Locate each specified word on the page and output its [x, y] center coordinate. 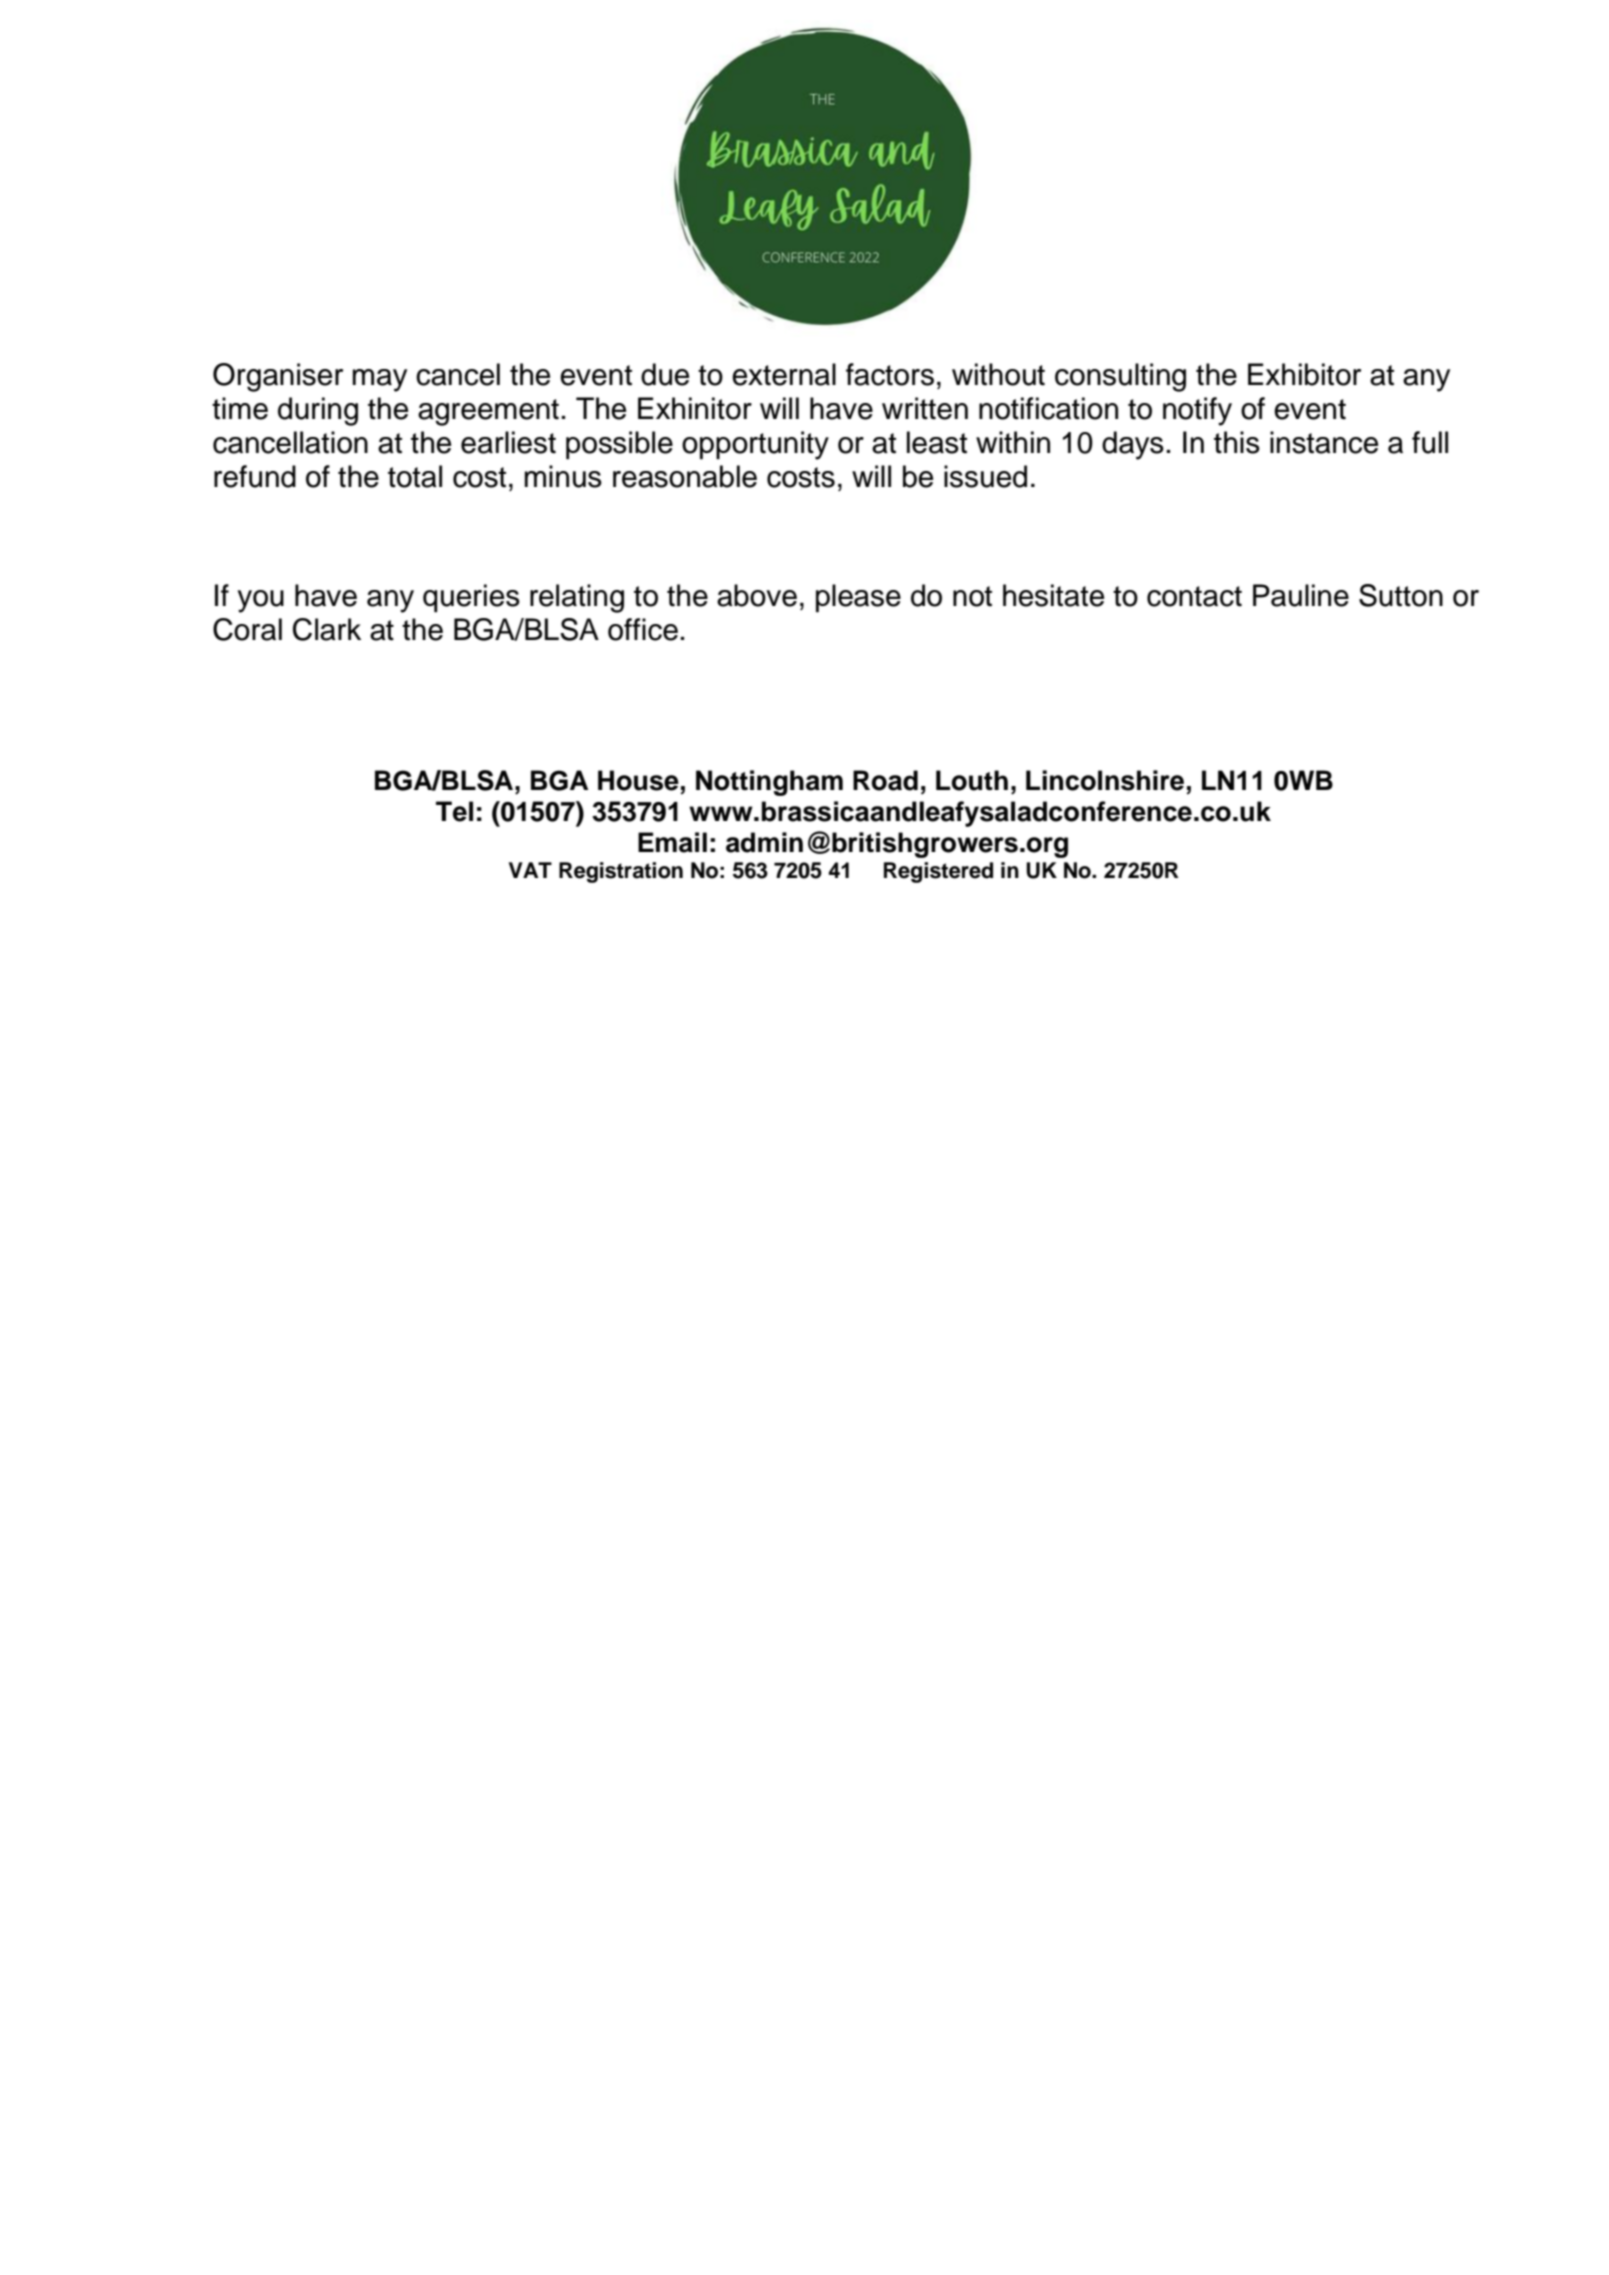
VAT [530, 870]
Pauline [1301, 595]
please [858, 598]
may [380, 380]
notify [1197, 411]
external [784, 374]
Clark [327, 629]
